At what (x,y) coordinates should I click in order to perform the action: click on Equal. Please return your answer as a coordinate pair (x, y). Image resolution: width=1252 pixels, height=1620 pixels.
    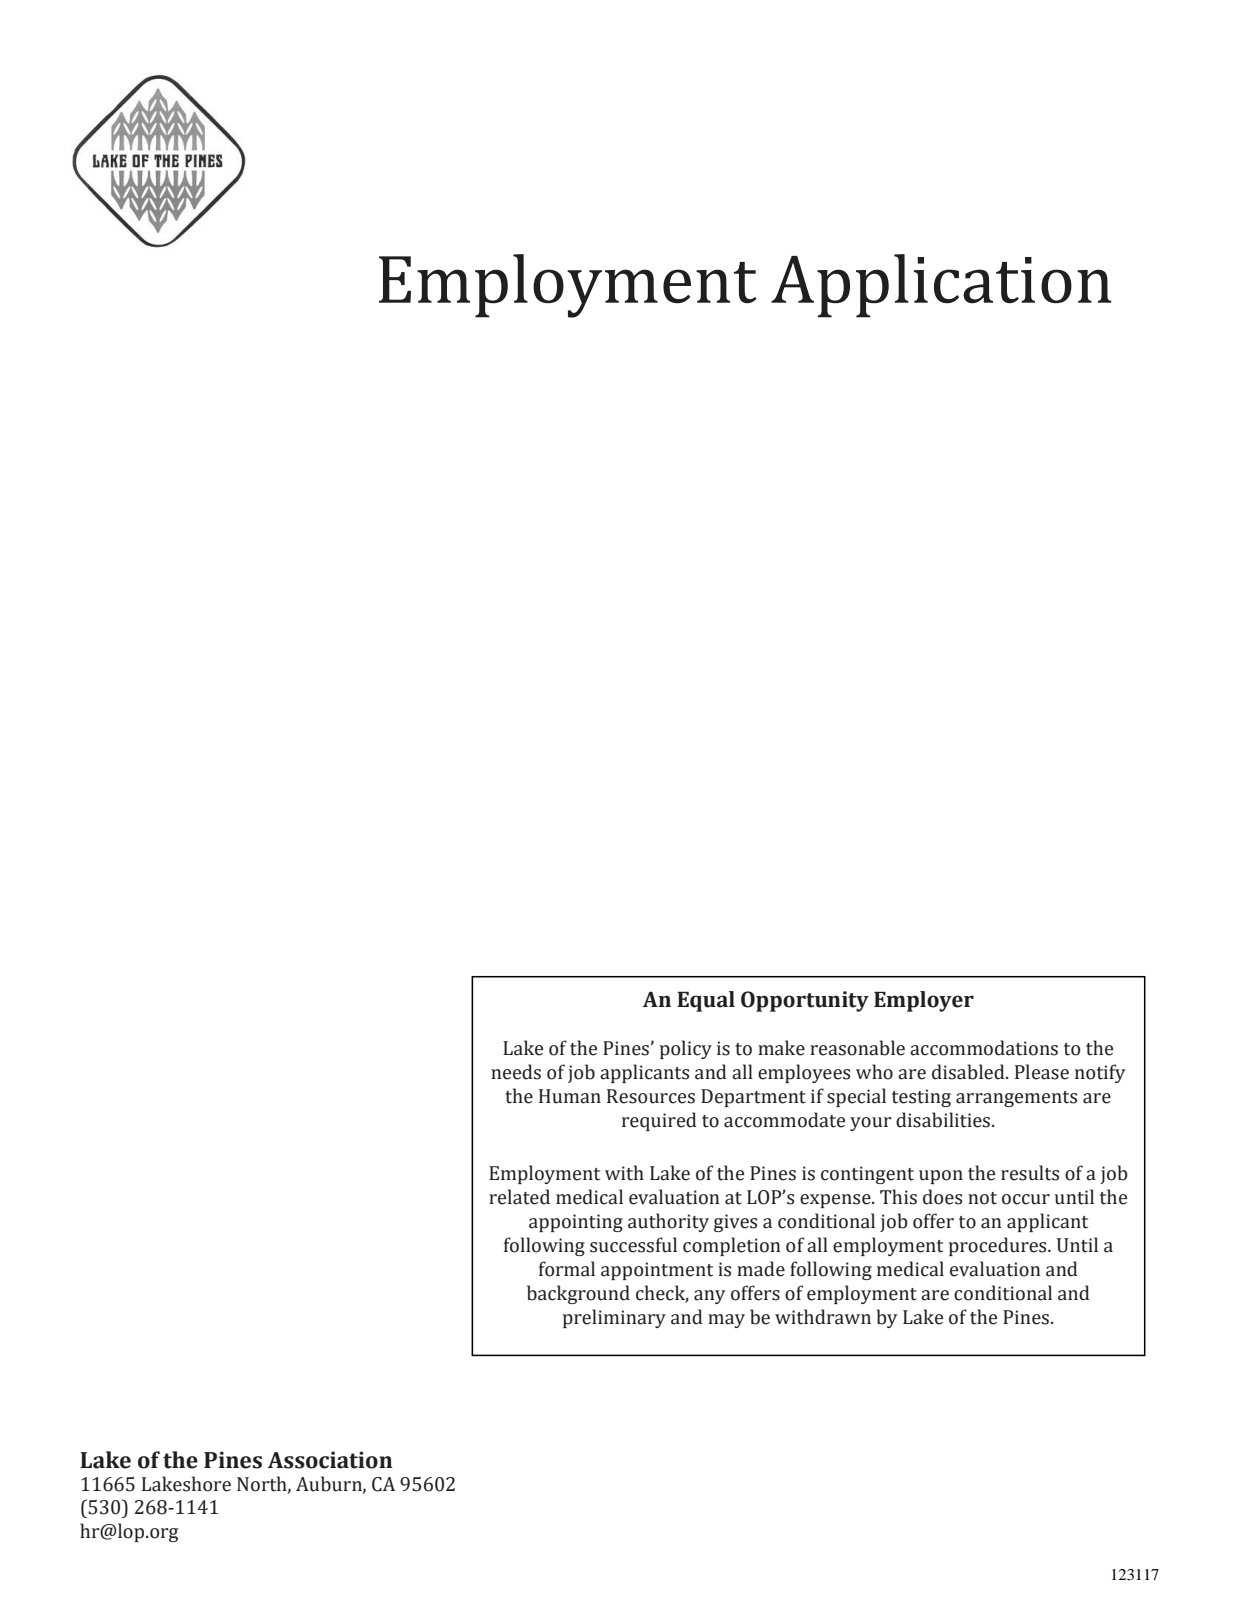
    Looking at the image, I should click on (706, 1001).
